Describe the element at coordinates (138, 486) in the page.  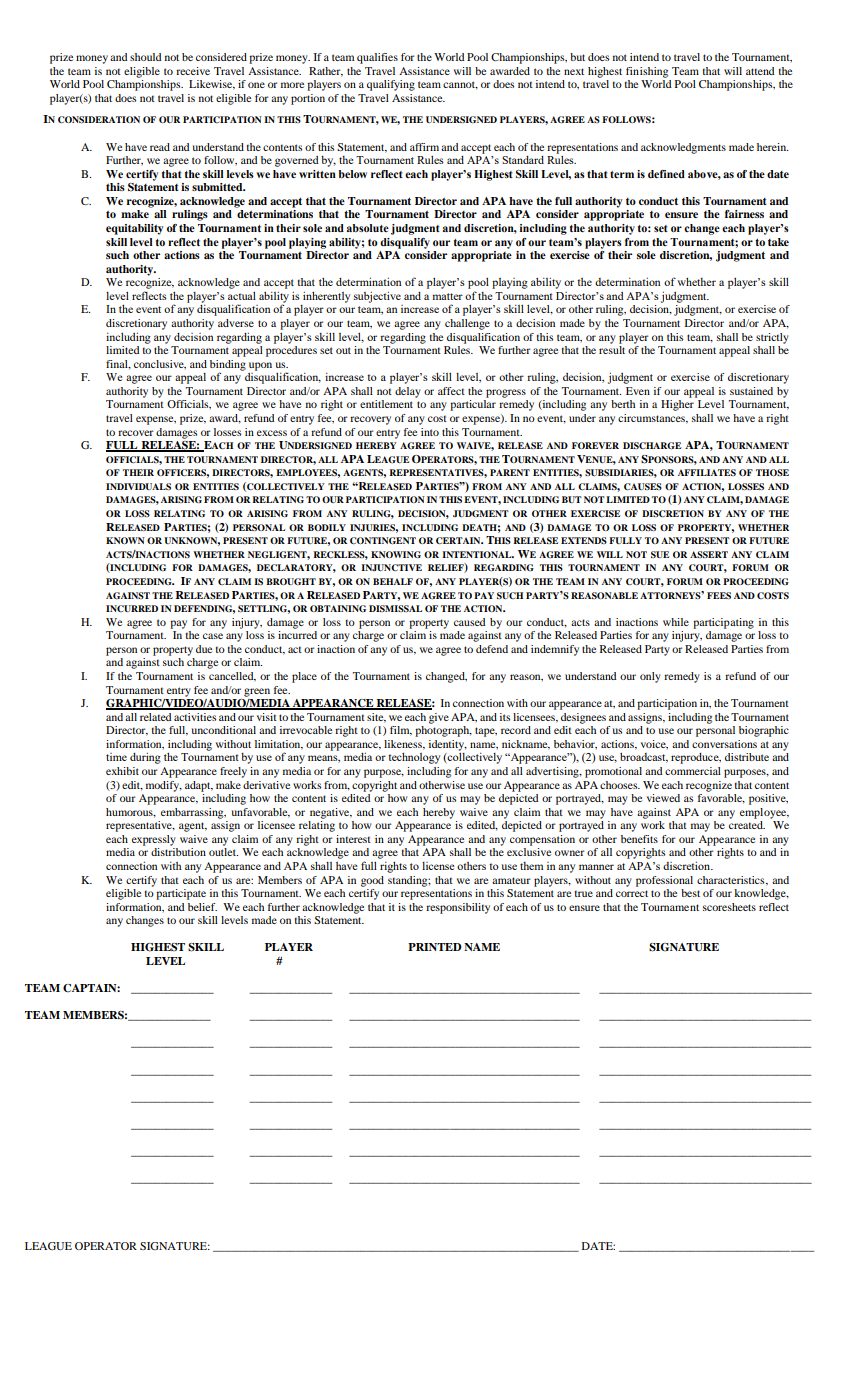
I see `INDIVIDUALS` at that location.
